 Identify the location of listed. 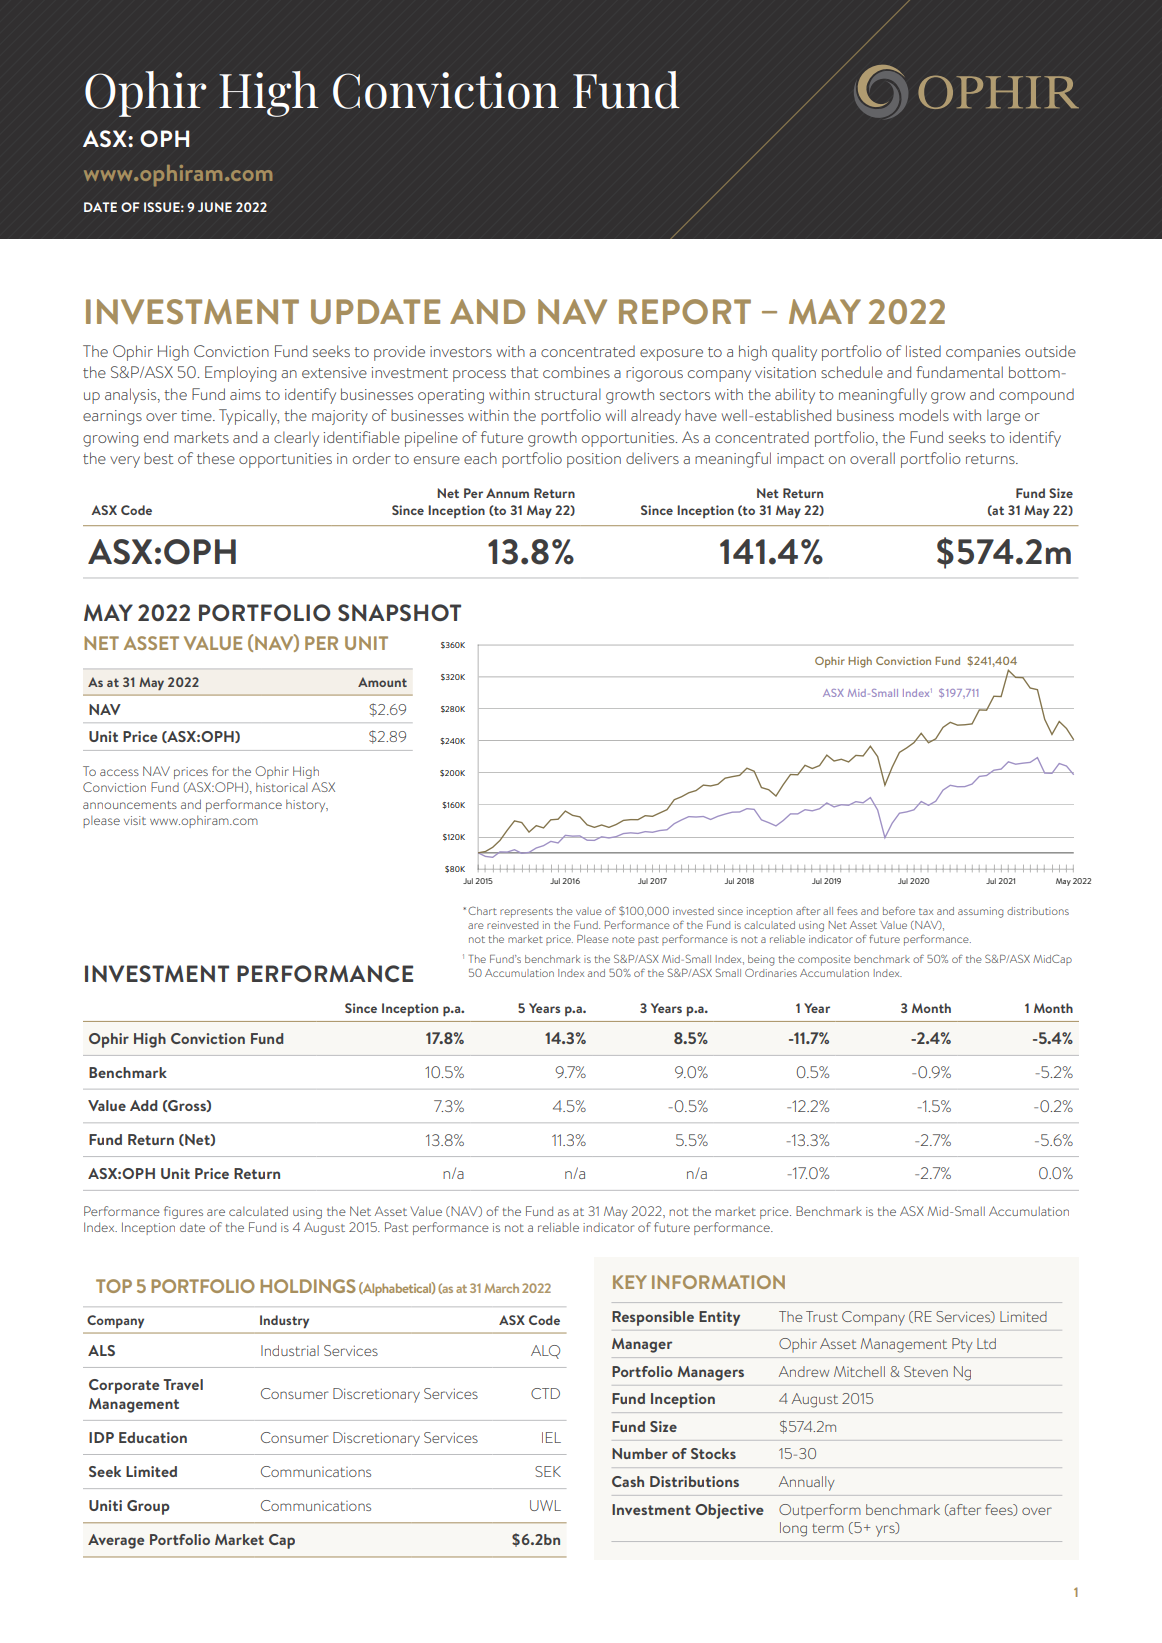
(923, 351).
